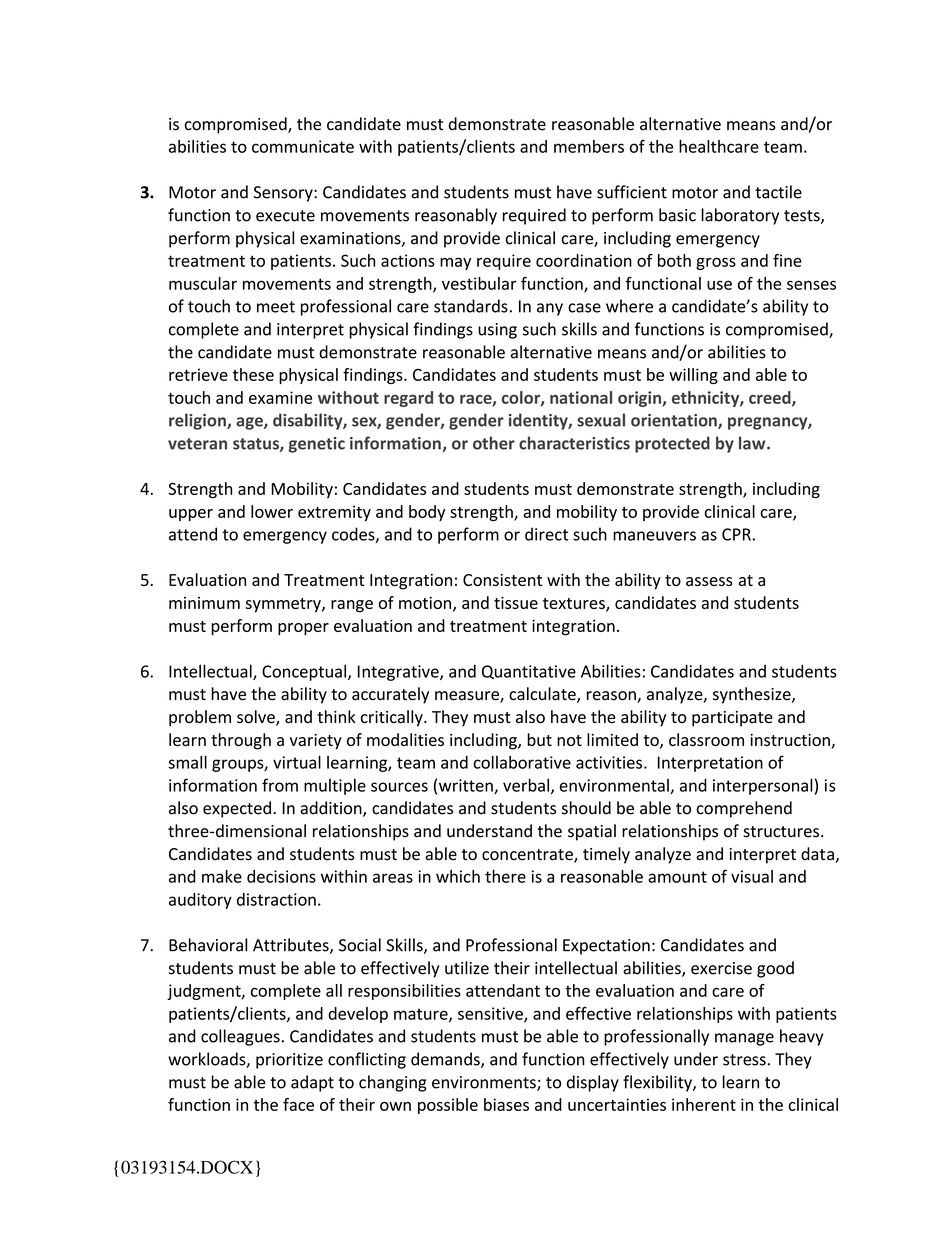 The height and width of the document is (1233, 952). I want to click on interpersonal, so click(763, 786).
